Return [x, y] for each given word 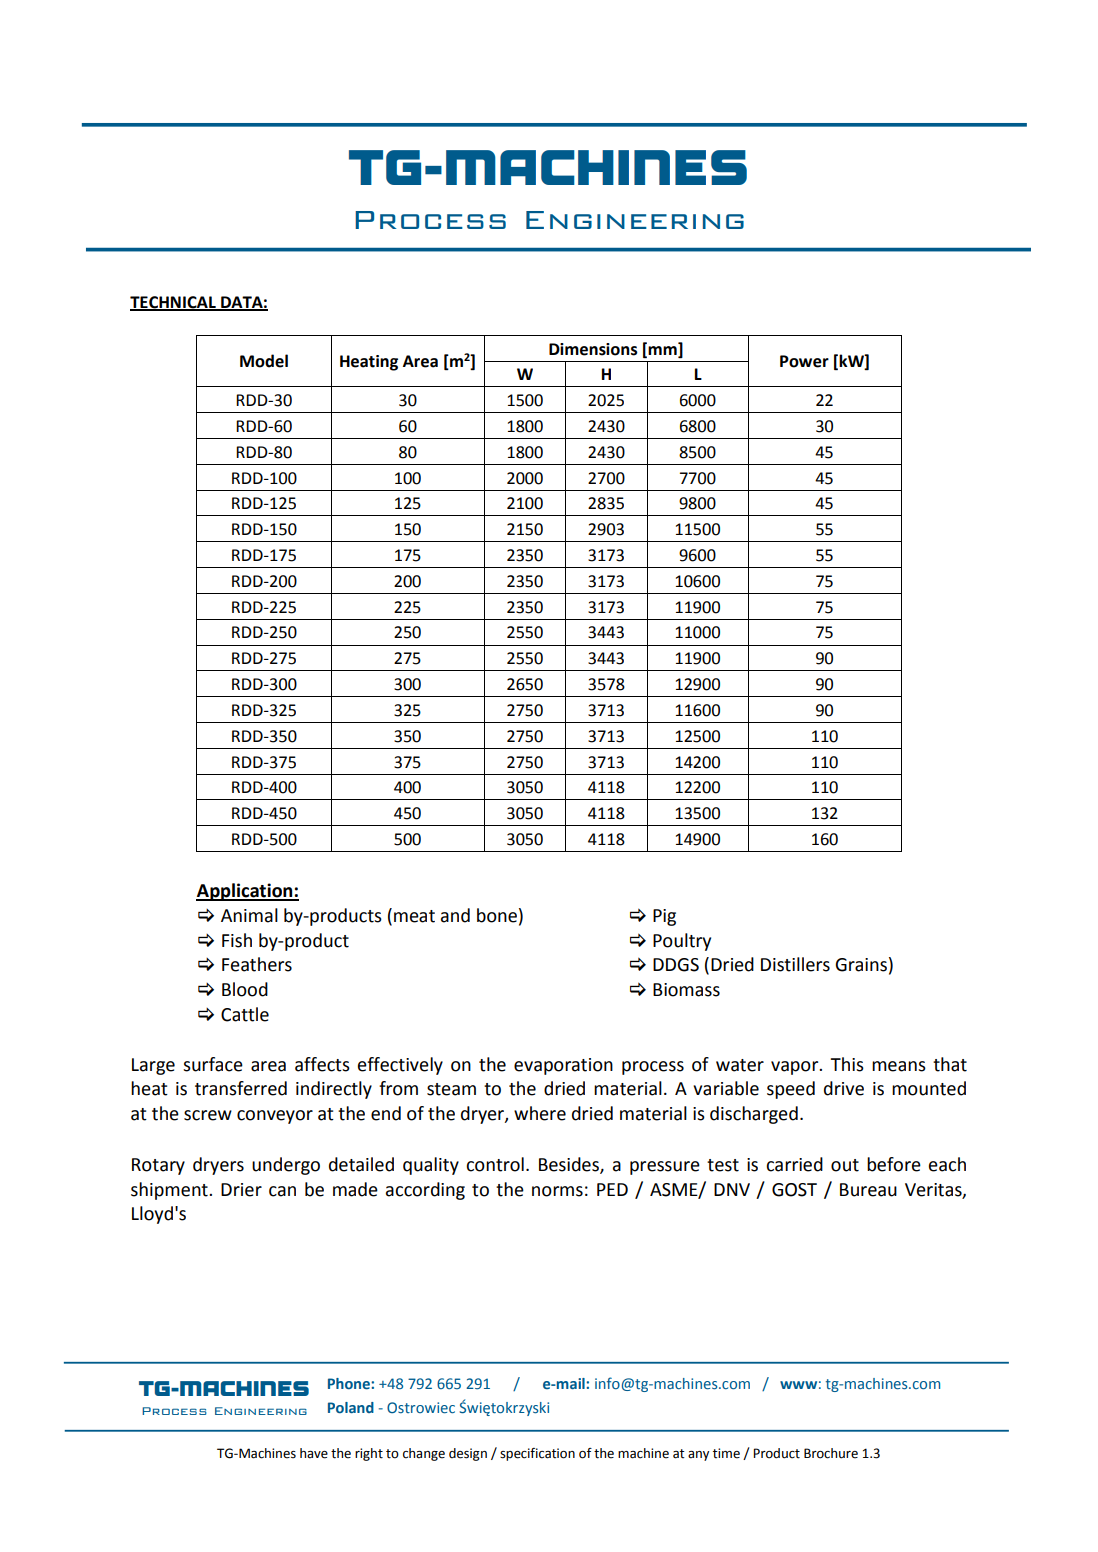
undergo [286, 1166]
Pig [664, 917]
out [845, 1165]
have [314, 1453]
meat [414, 916]
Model [264, 361]
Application [245, 892]
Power [804, 361]
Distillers [795, 964]
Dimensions [593, 349]
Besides [570, 1165]
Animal [249, 915]
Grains [861, 965]
